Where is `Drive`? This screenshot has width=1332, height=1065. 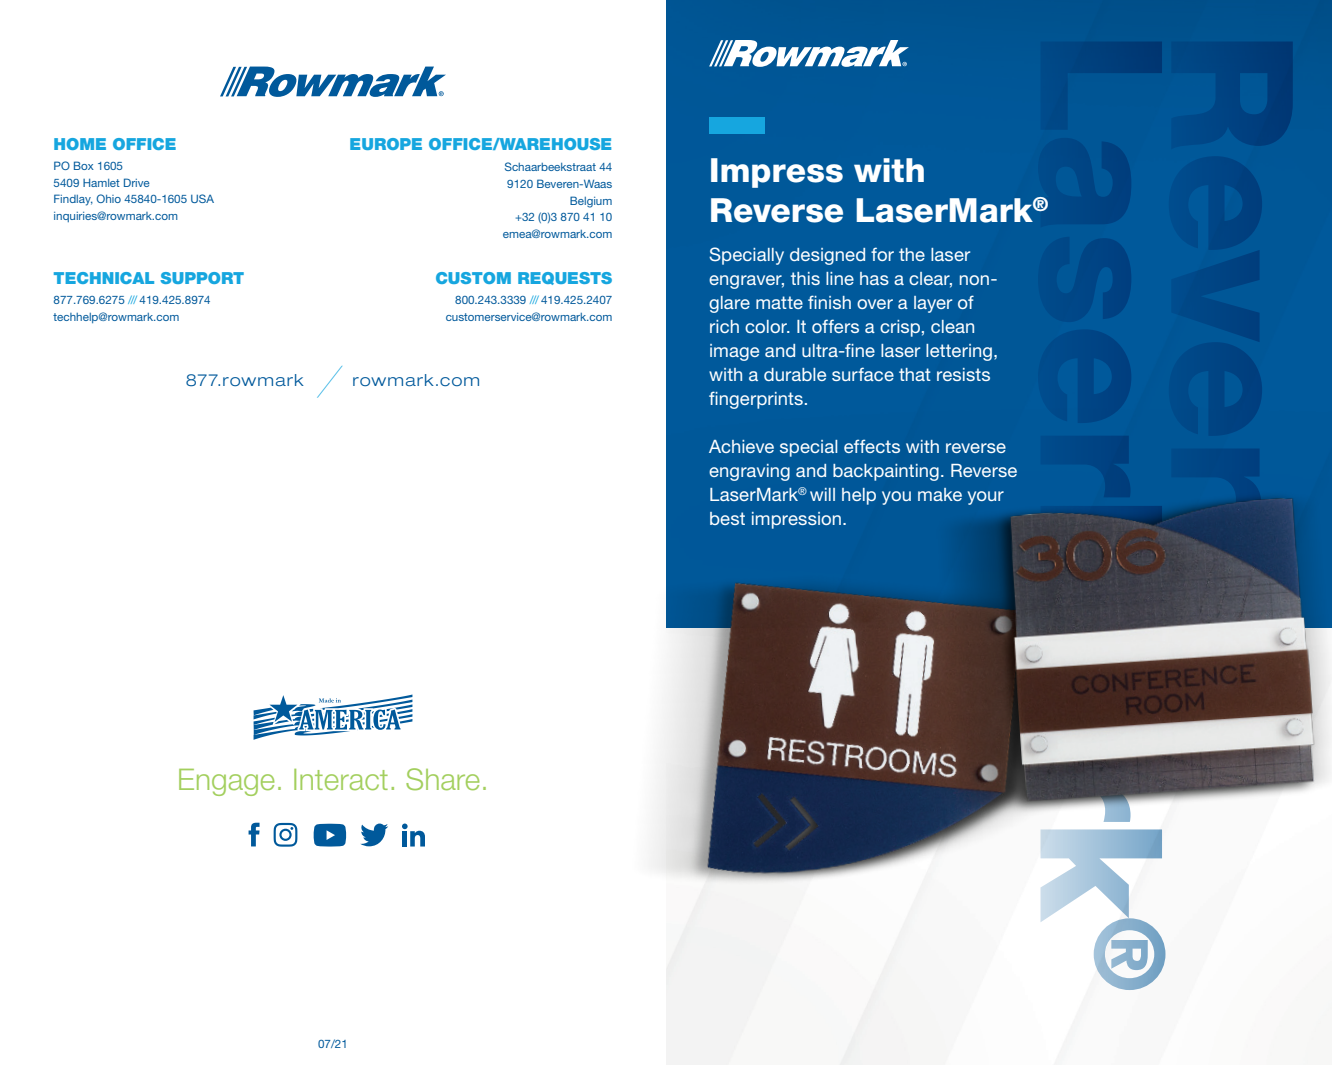 Drive is located at coordinates (137, 182).
